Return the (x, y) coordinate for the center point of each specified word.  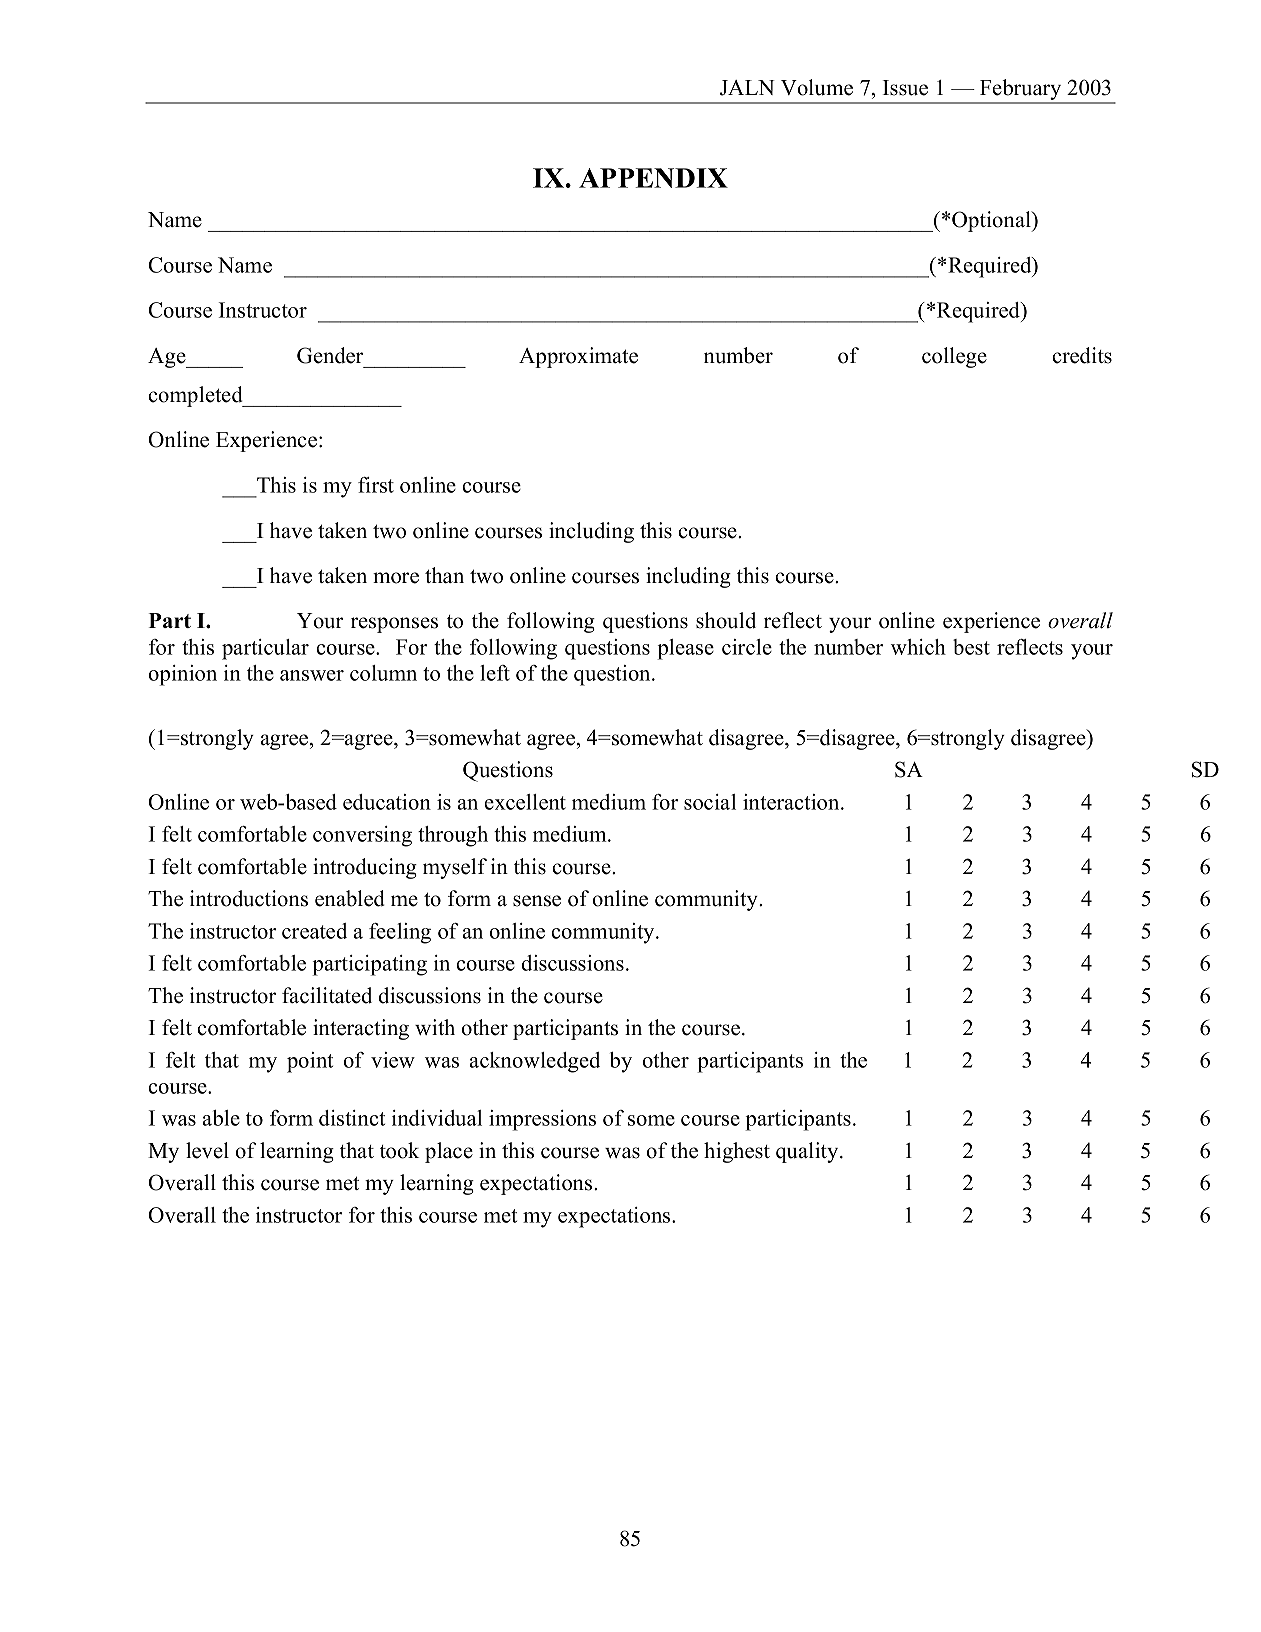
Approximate (578, 357)
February (1021, 91)
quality (808, 1152)
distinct (352, 1118)
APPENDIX (653, 178)
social (710, 802)
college (954, 357)
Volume (817, 87)
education (387, 802)
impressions (542, 1120)
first (376, 485)
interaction (792, 802)
